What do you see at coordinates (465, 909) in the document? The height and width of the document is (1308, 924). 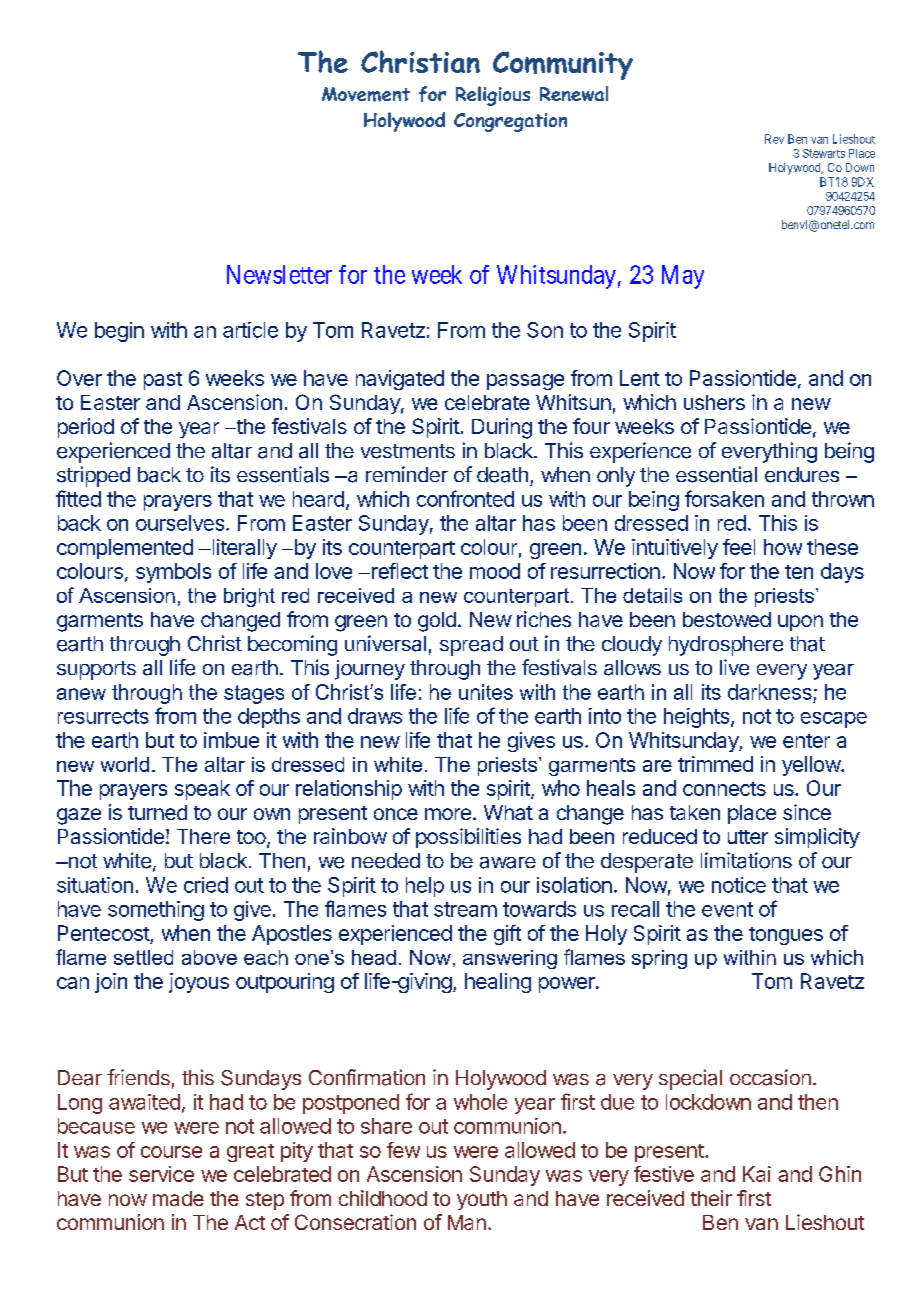 I see `stream` at bounding box center [465, 909].
